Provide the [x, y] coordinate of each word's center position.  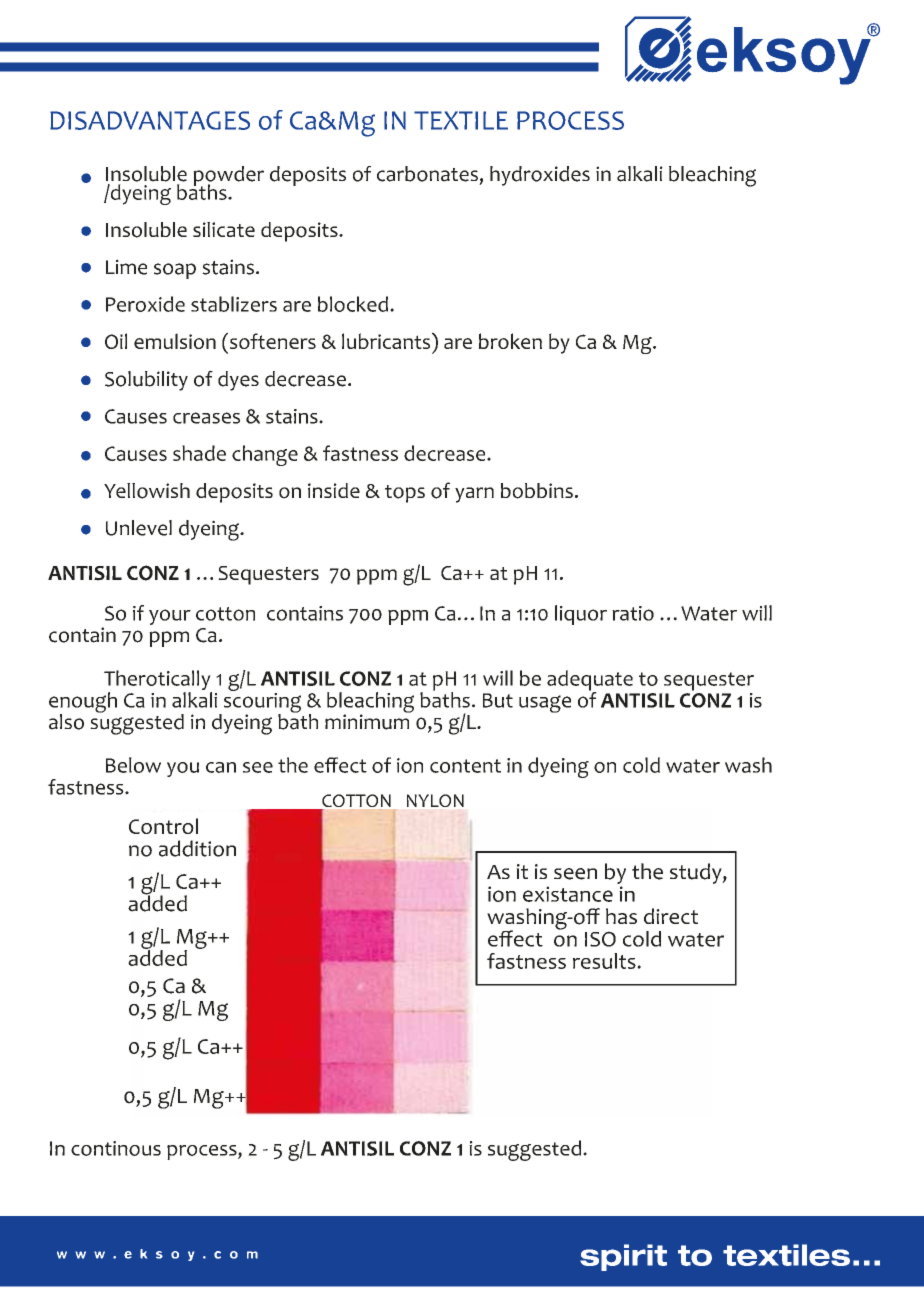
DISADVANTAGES [150, 120]
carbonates [427, 174]
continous [116, 1148]
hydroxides [540, 176]
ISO [600, 939]
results [605, 961]
